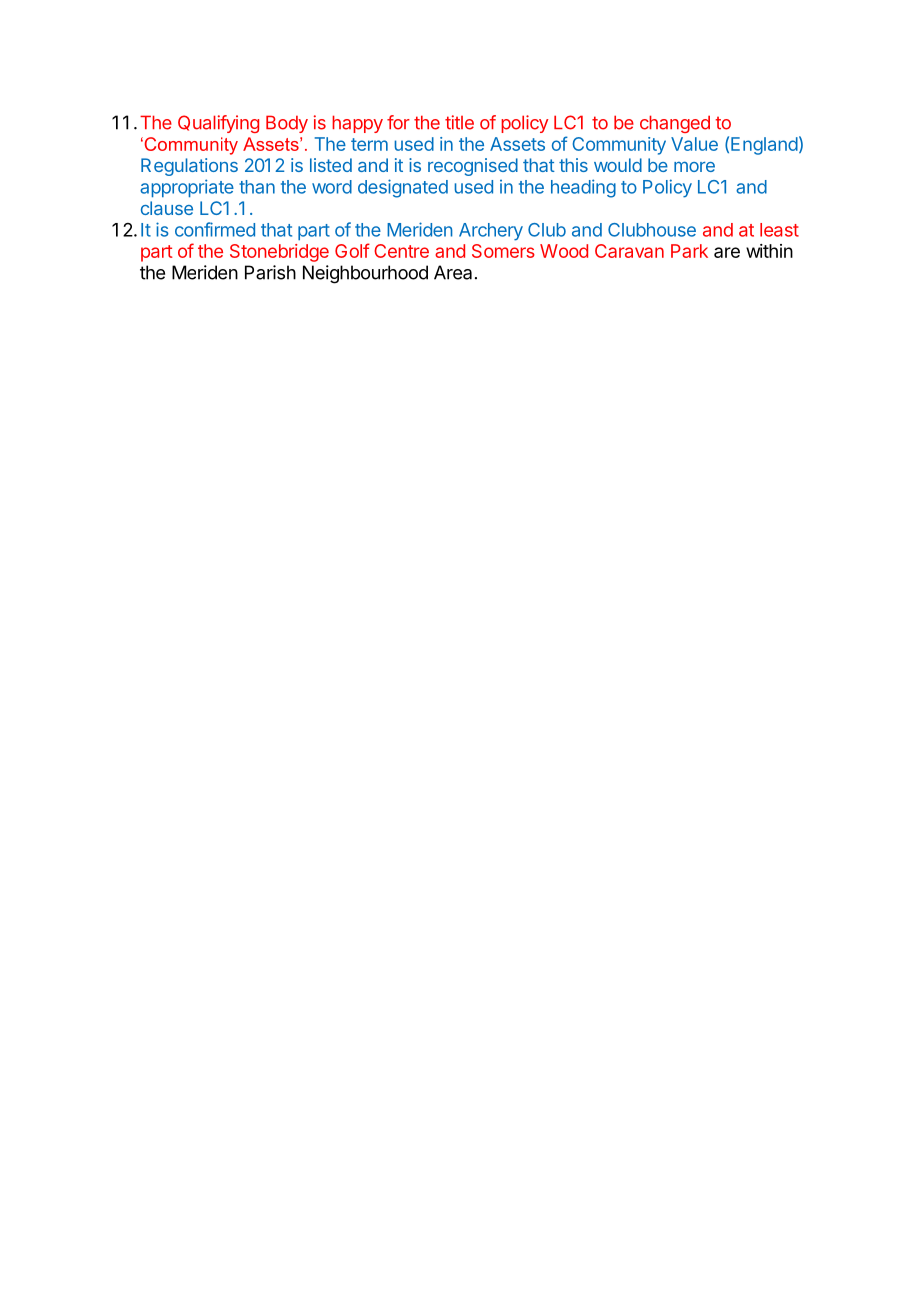 The height and width of the page is (1308, 924). I want to click on more, so click(694, 166).
